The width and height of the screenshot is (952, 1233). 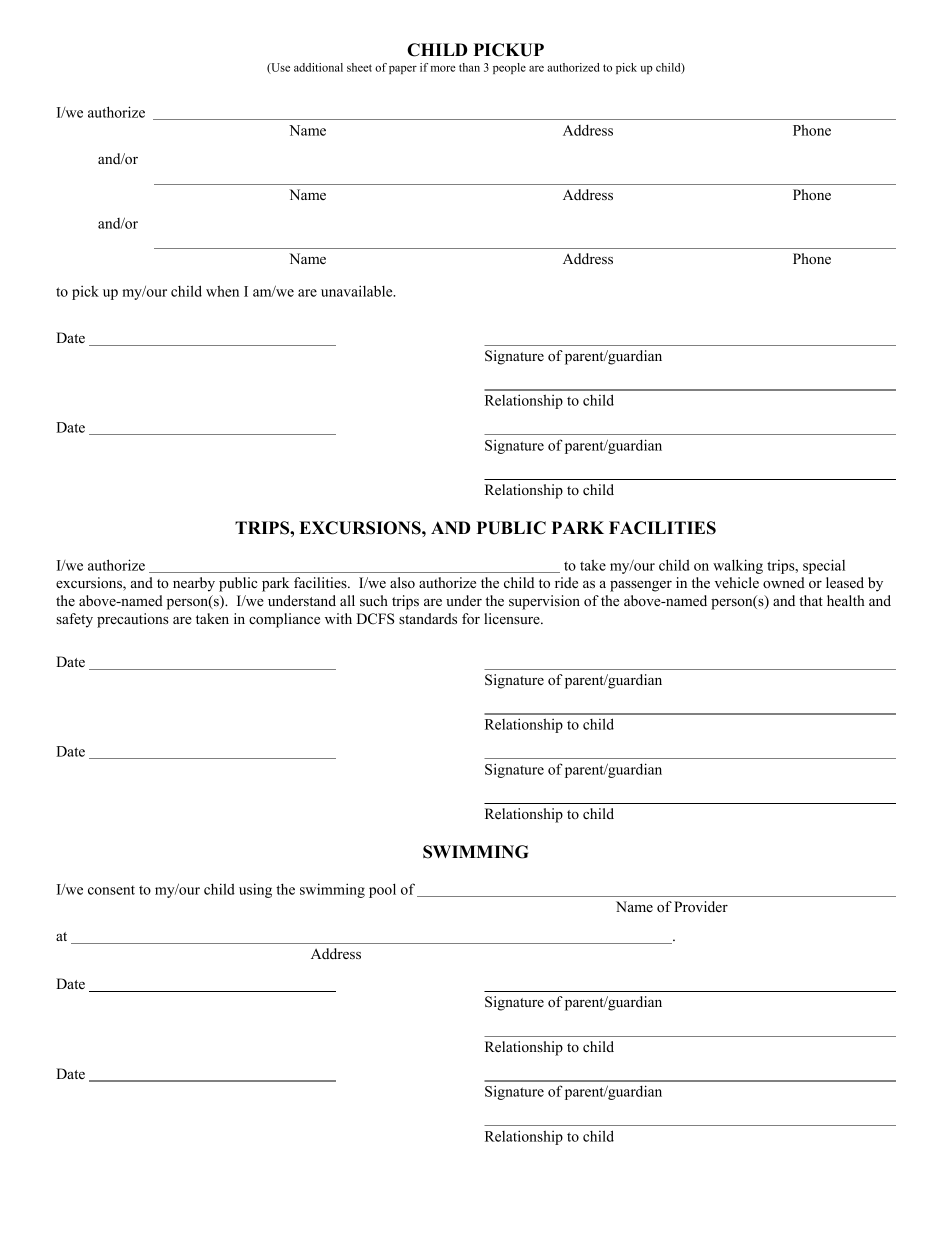 What do you see at coordinates (318, 67) in the screenshot?
I see `additional` at bounding box center [318, 67].
